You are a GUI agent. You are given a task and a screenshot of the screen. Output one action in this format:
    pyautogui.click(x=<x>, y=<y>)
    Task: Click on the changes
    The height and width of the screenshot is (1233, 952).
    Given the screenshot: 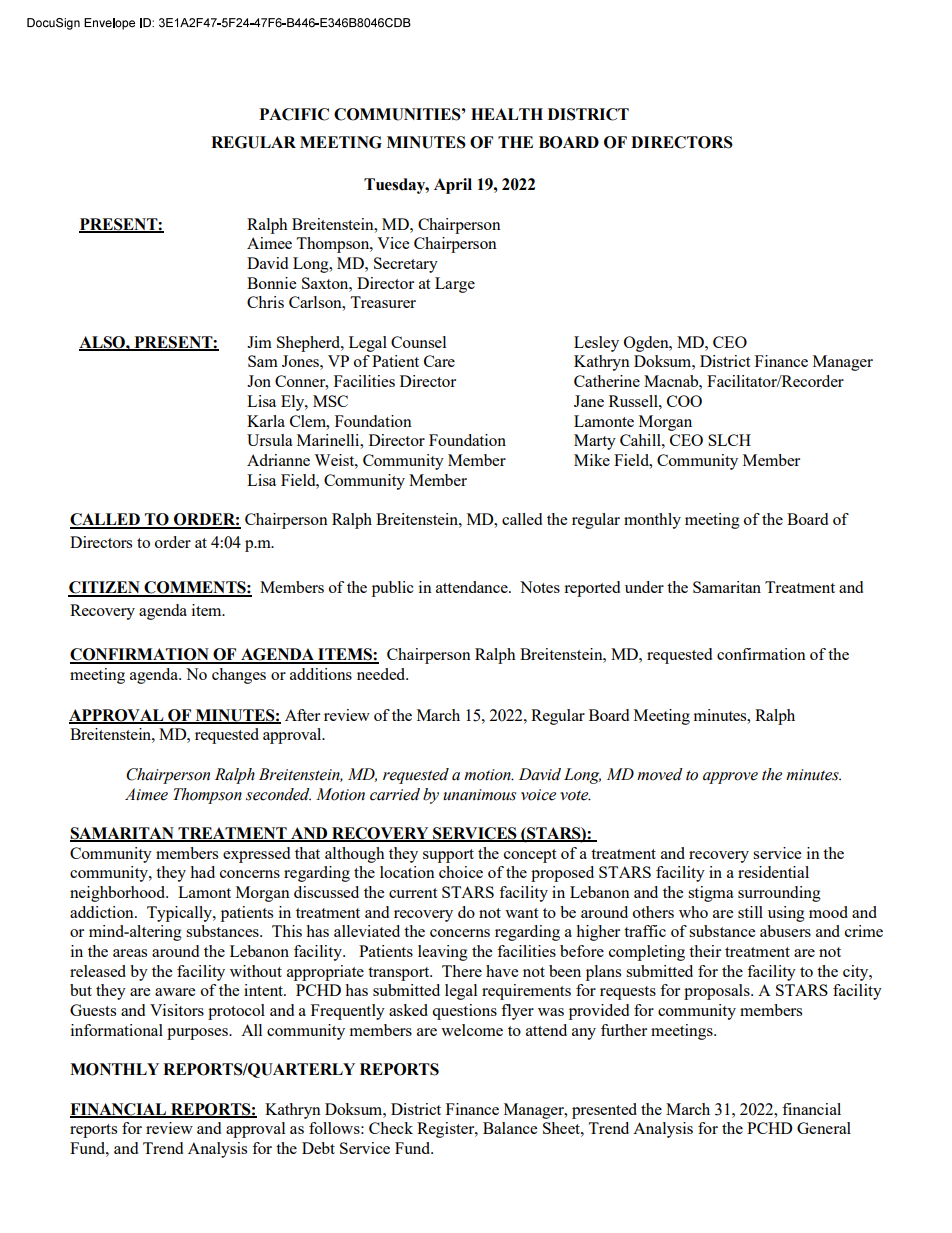 What is the action you would take?
    pyautogui.click(x=239, y=676)
